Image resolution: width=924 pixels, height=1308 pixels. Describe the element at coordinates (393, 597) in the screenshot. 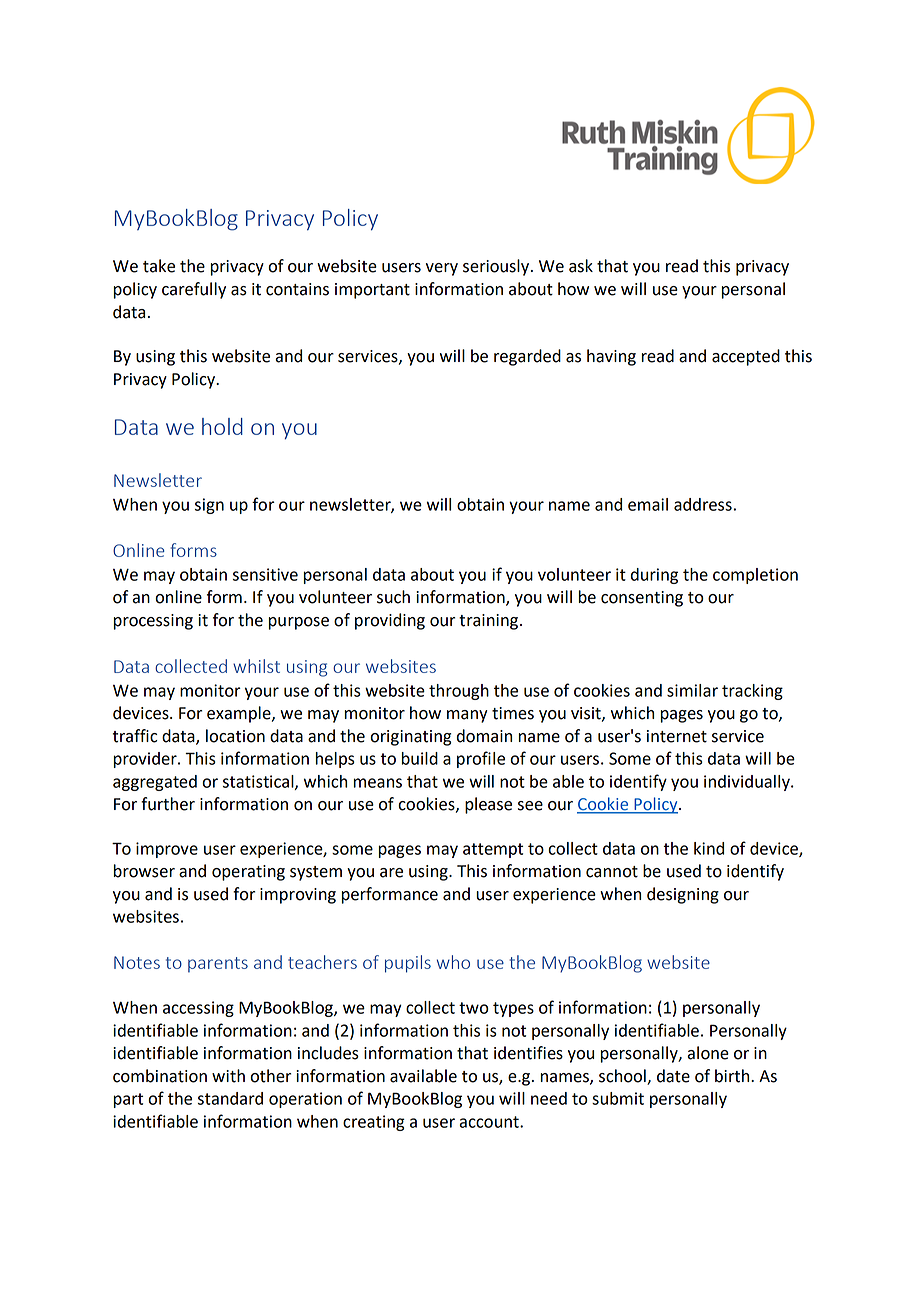

I see `such` at that location.
